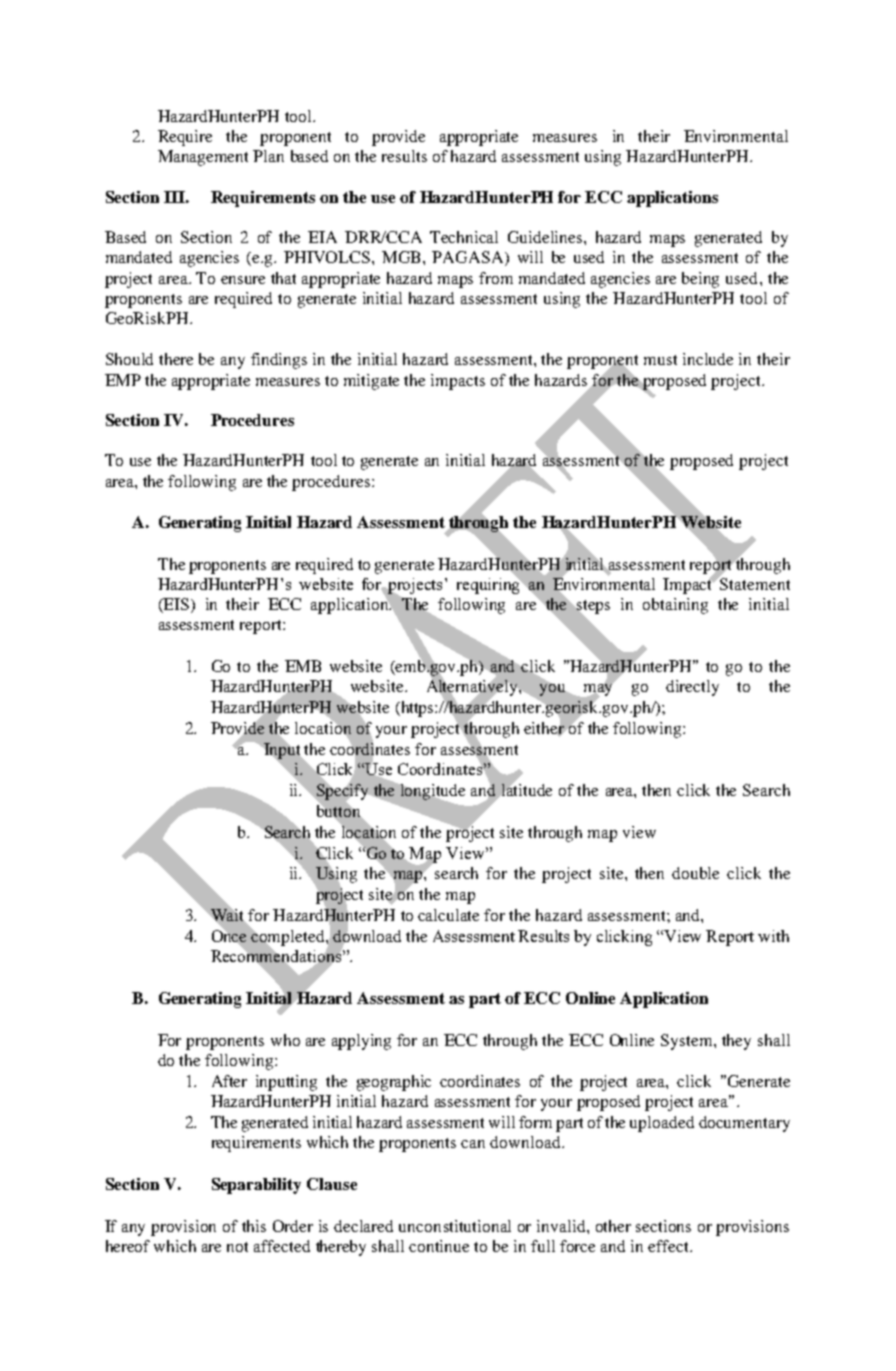  Describe the element at coordinates (237, 1247) in the page. I see `not` at that location.
